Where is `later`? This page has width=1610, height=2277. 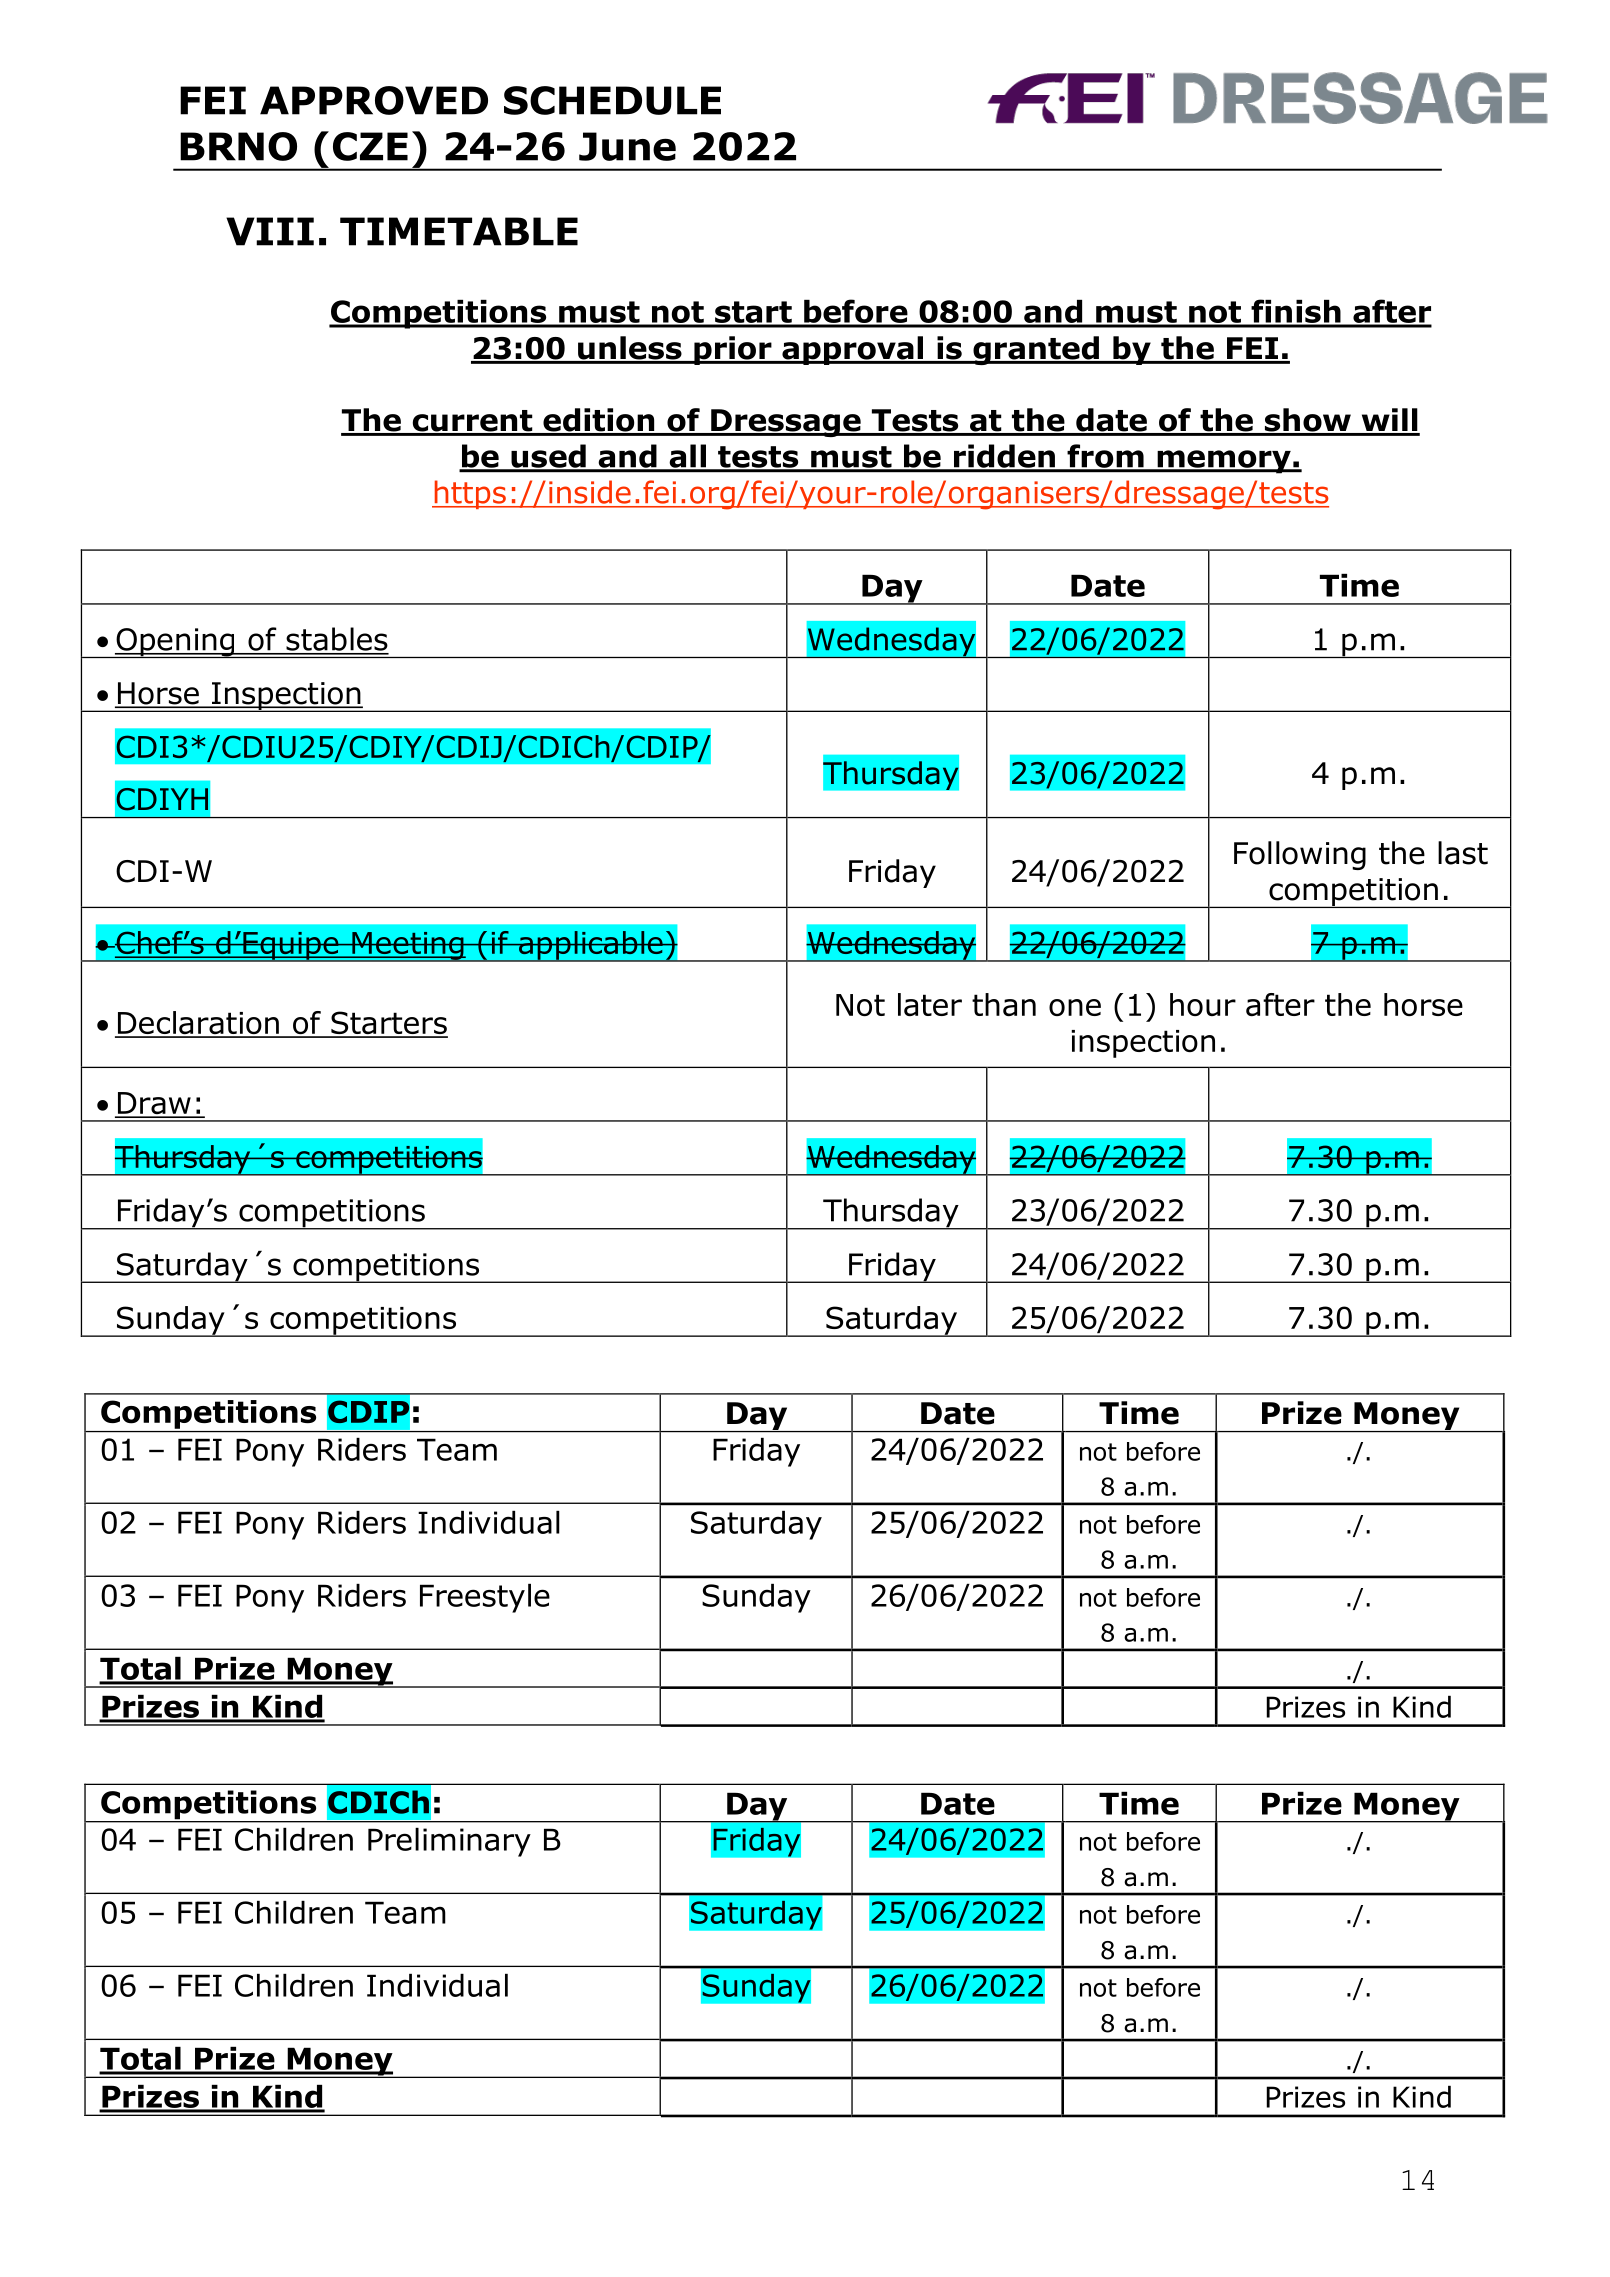
later is located at coordinates (930, 1004).
